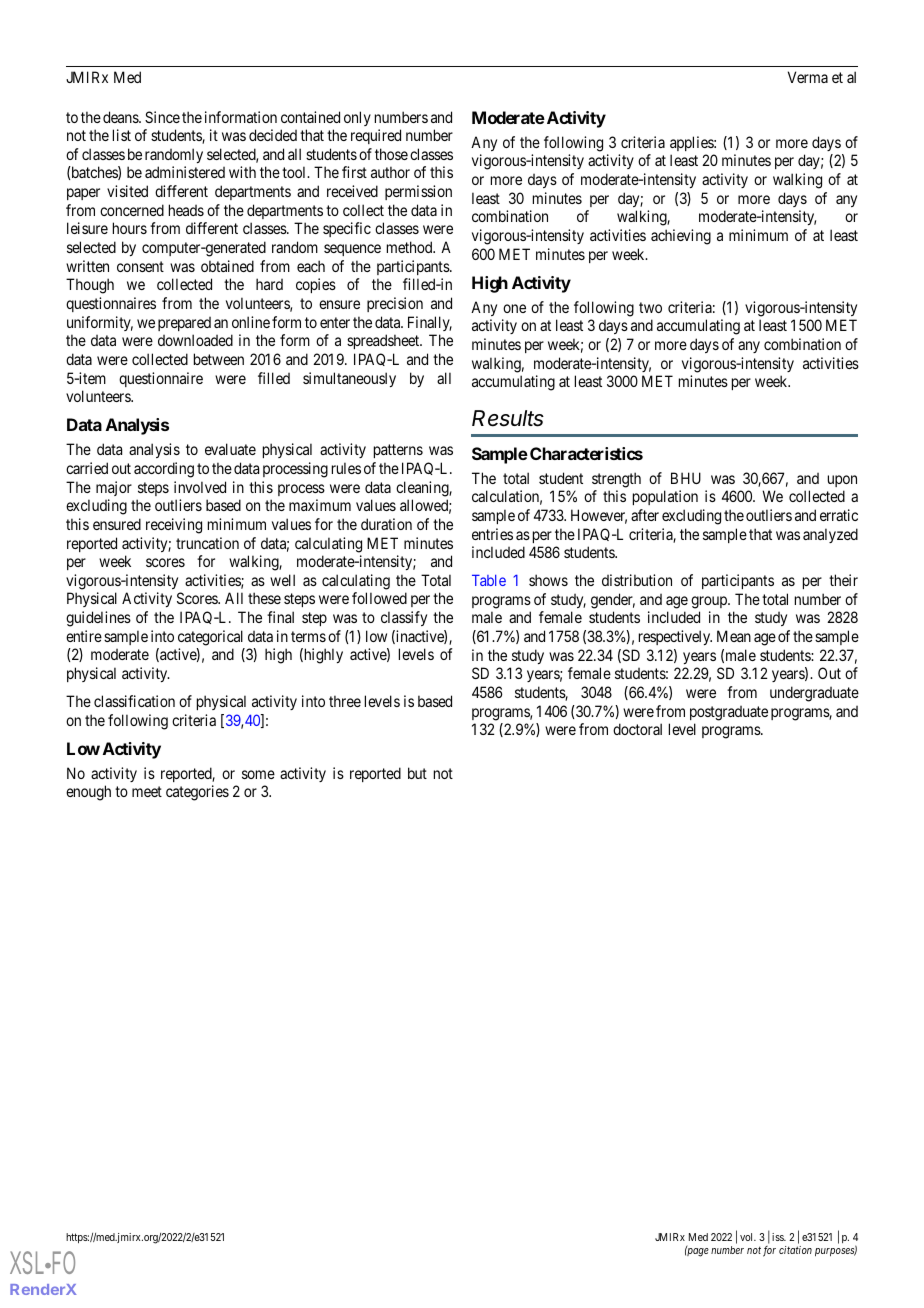  I want to click on Verma, so click(808, 77).
